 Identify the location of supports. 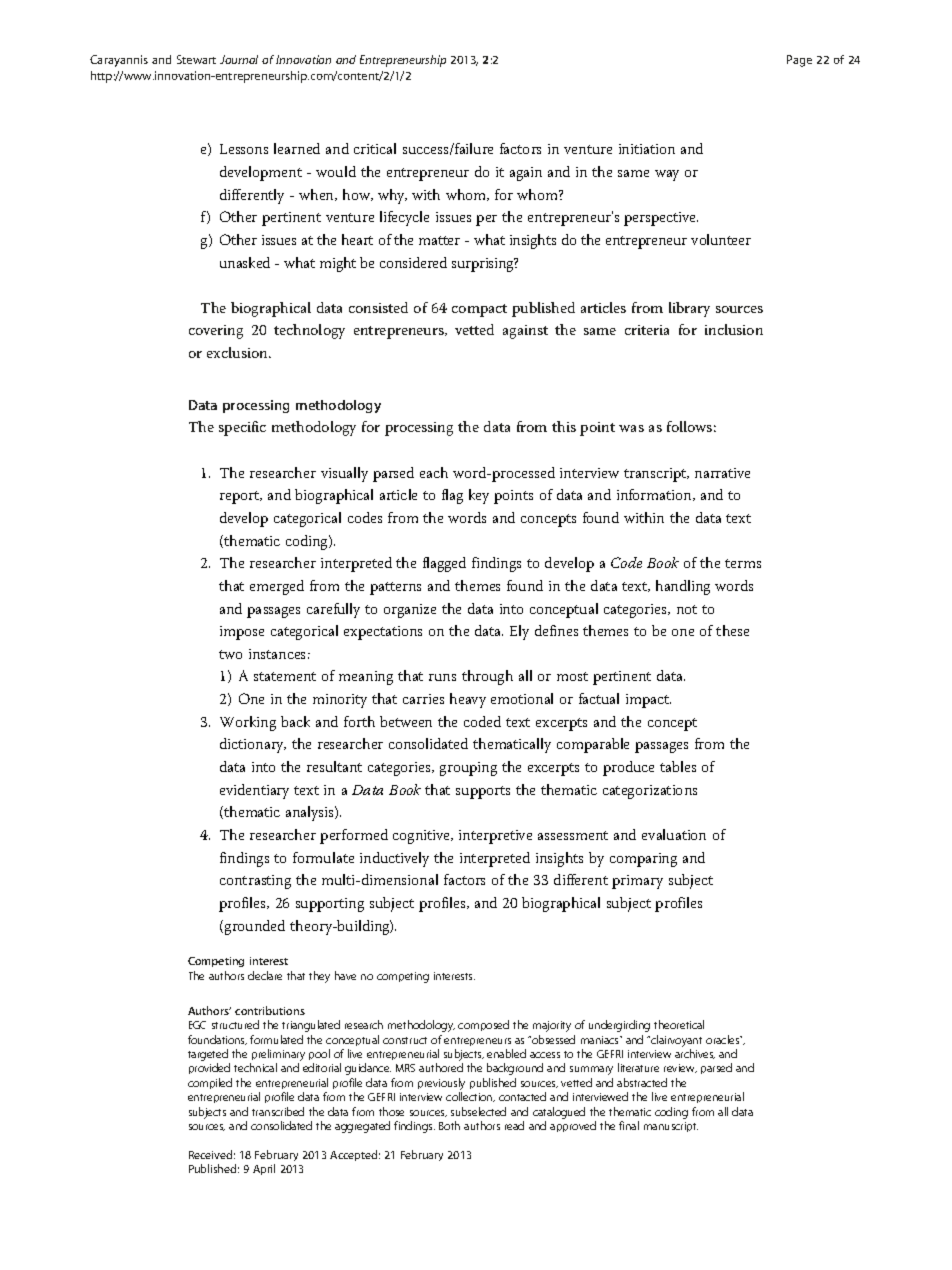
(483, 792).
